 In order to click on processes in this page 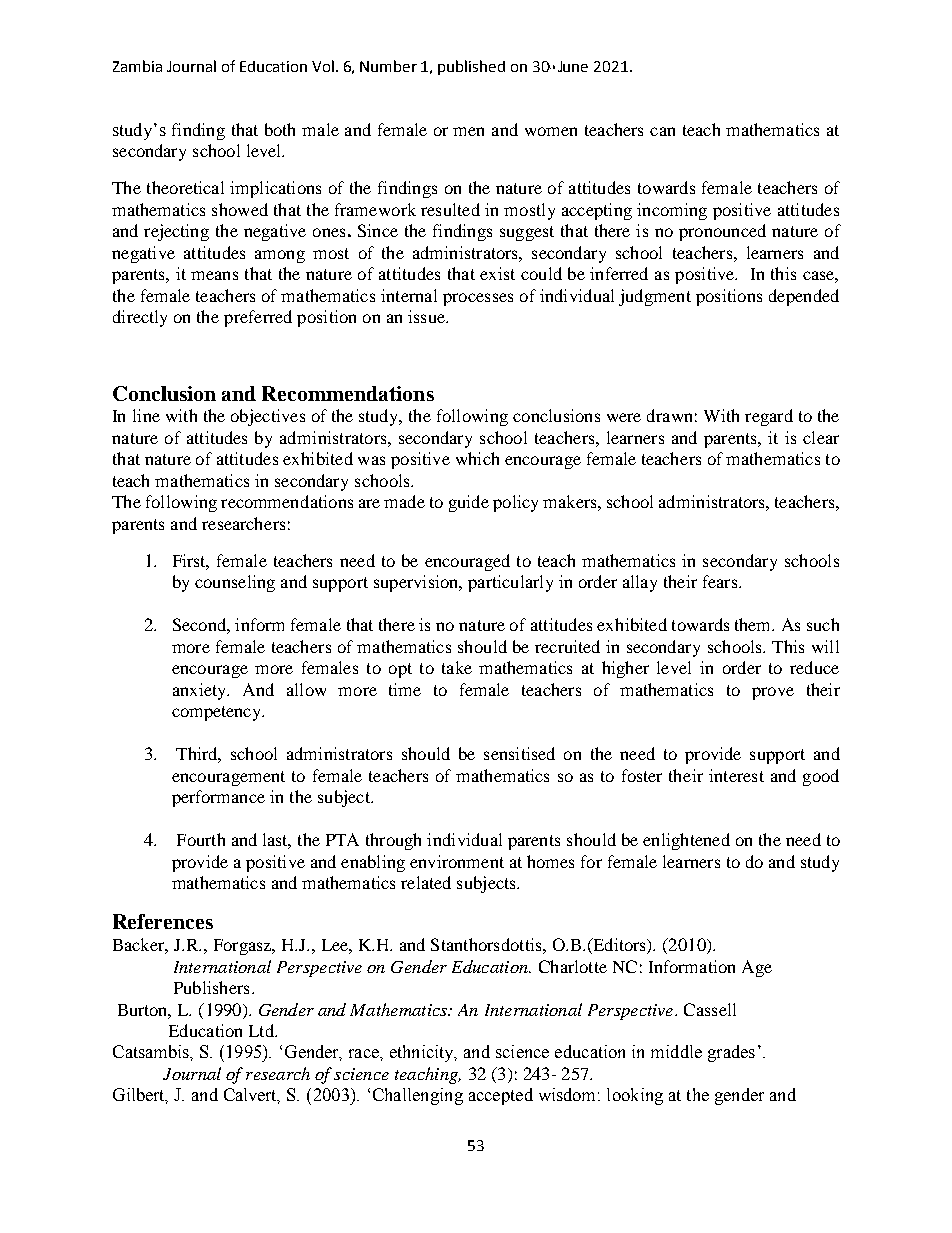, I will do `click(478, 299)`.
